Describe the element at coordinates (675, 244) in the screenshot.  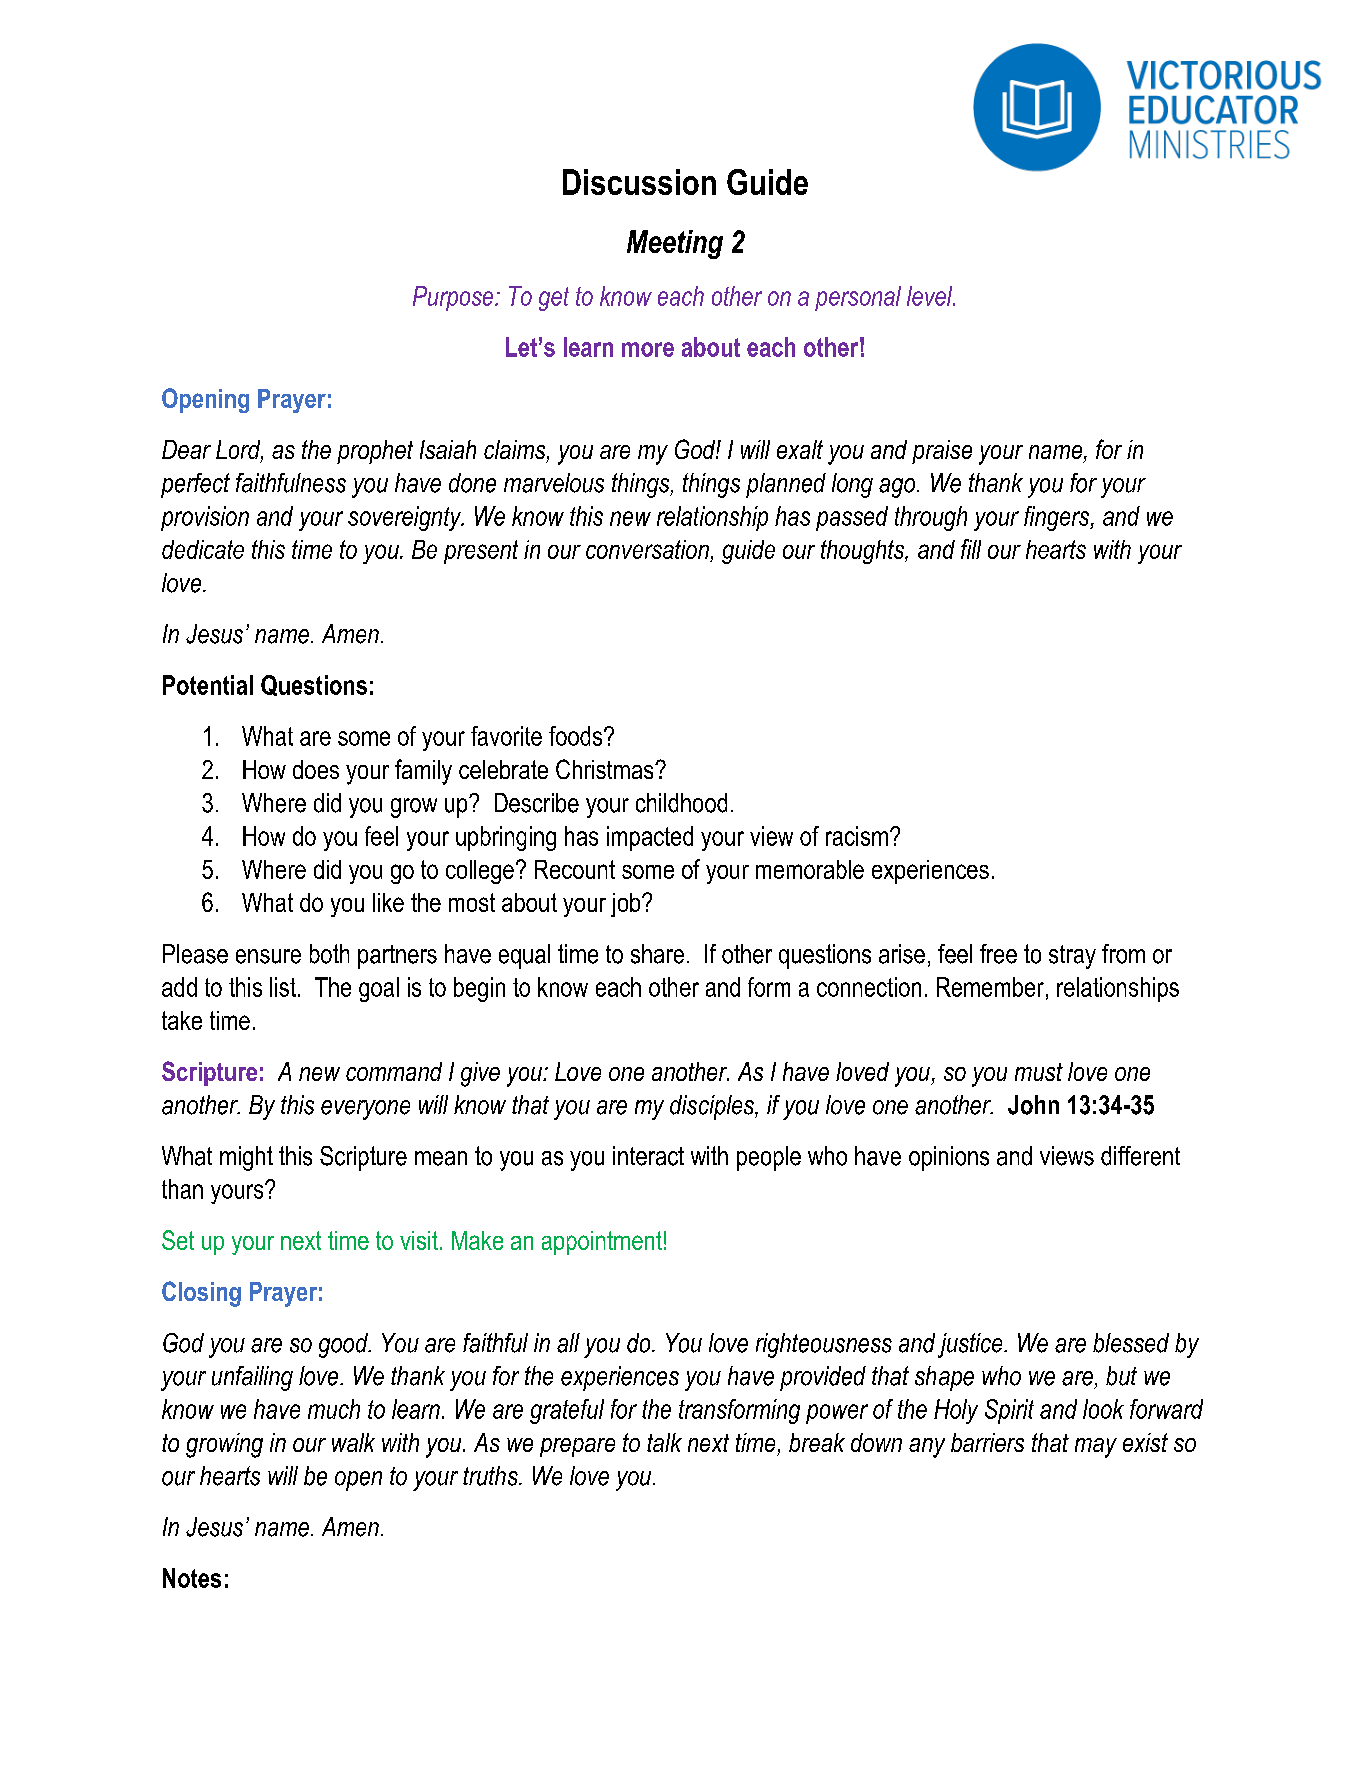
I see `Meeting` at that location.
